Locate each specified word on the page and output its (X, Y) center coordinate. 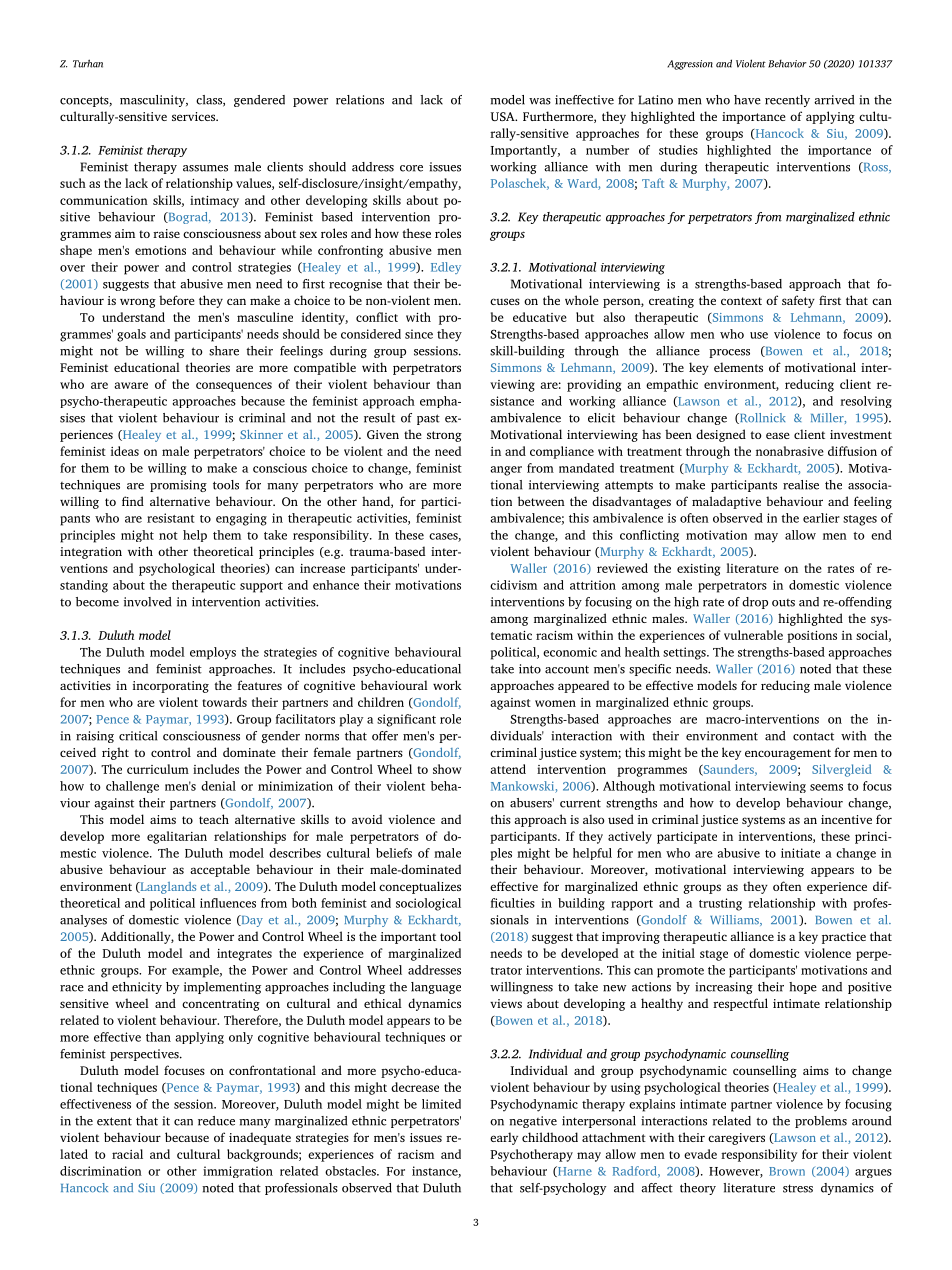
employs (213, 653)
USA (503, 116)
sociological (428, 904)
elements (738, 367)
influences (228, 903)
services (195, 116)
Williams (735, 920)
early (504, 1138)
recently (787, 101)
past (428, 419)
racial (127, 1154)
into (530, 669)
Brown (787, 1171)
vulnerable (753, 635)
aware (131, 385)
